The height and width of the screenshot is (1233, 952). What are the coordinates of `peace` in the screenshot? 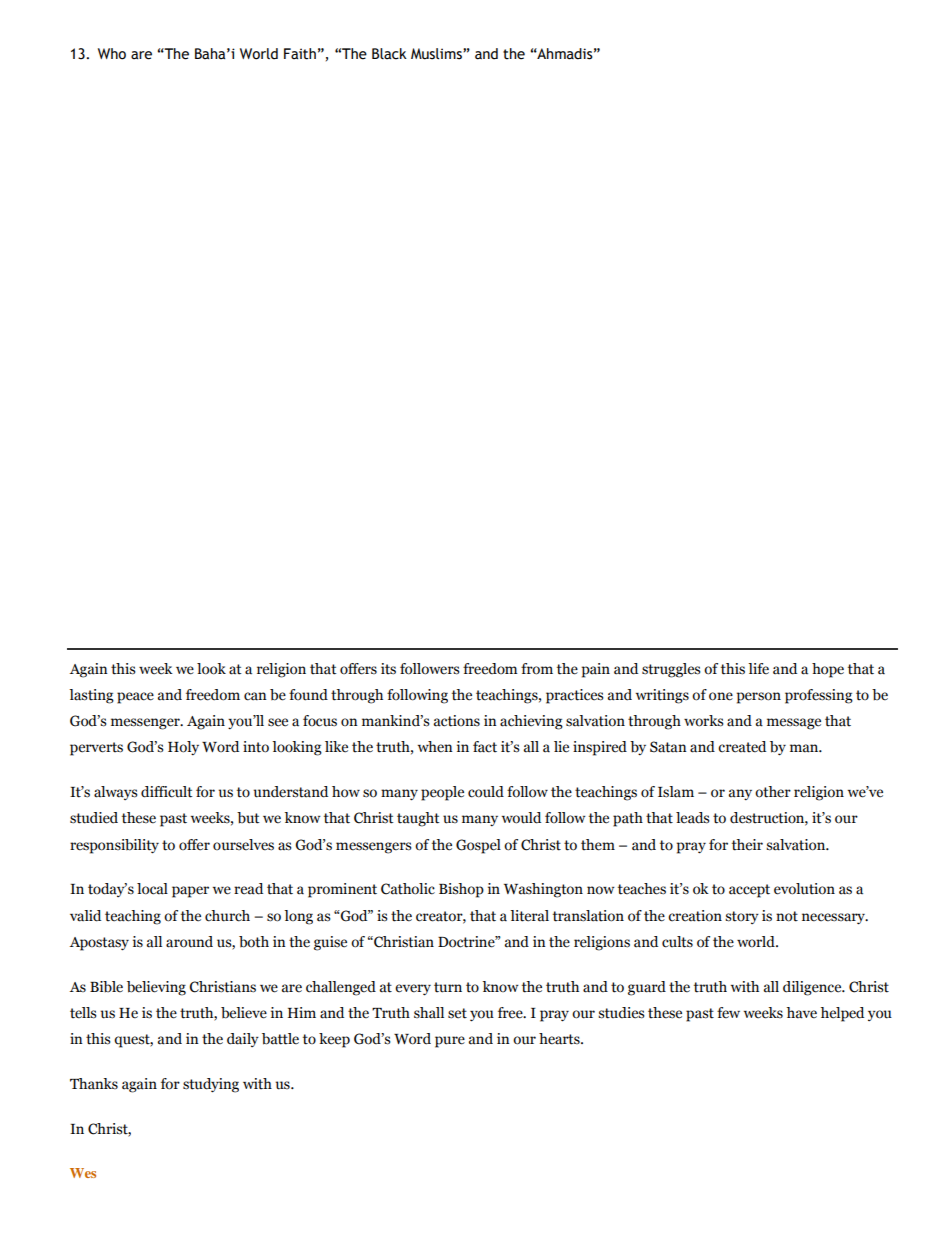 It's located at (135, 698).
